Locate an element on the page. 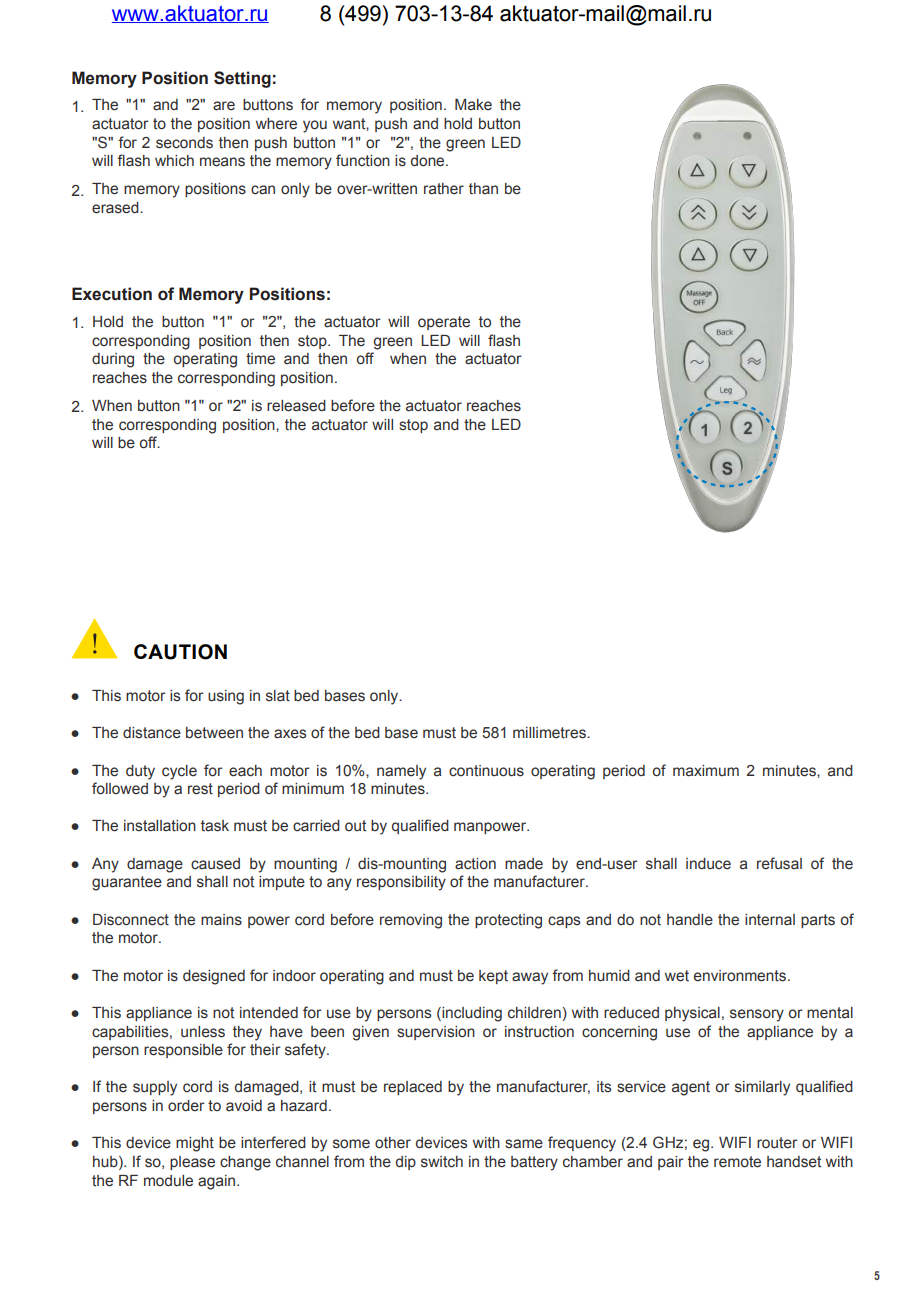  CAUTION is located at coordinates (180, 652).
